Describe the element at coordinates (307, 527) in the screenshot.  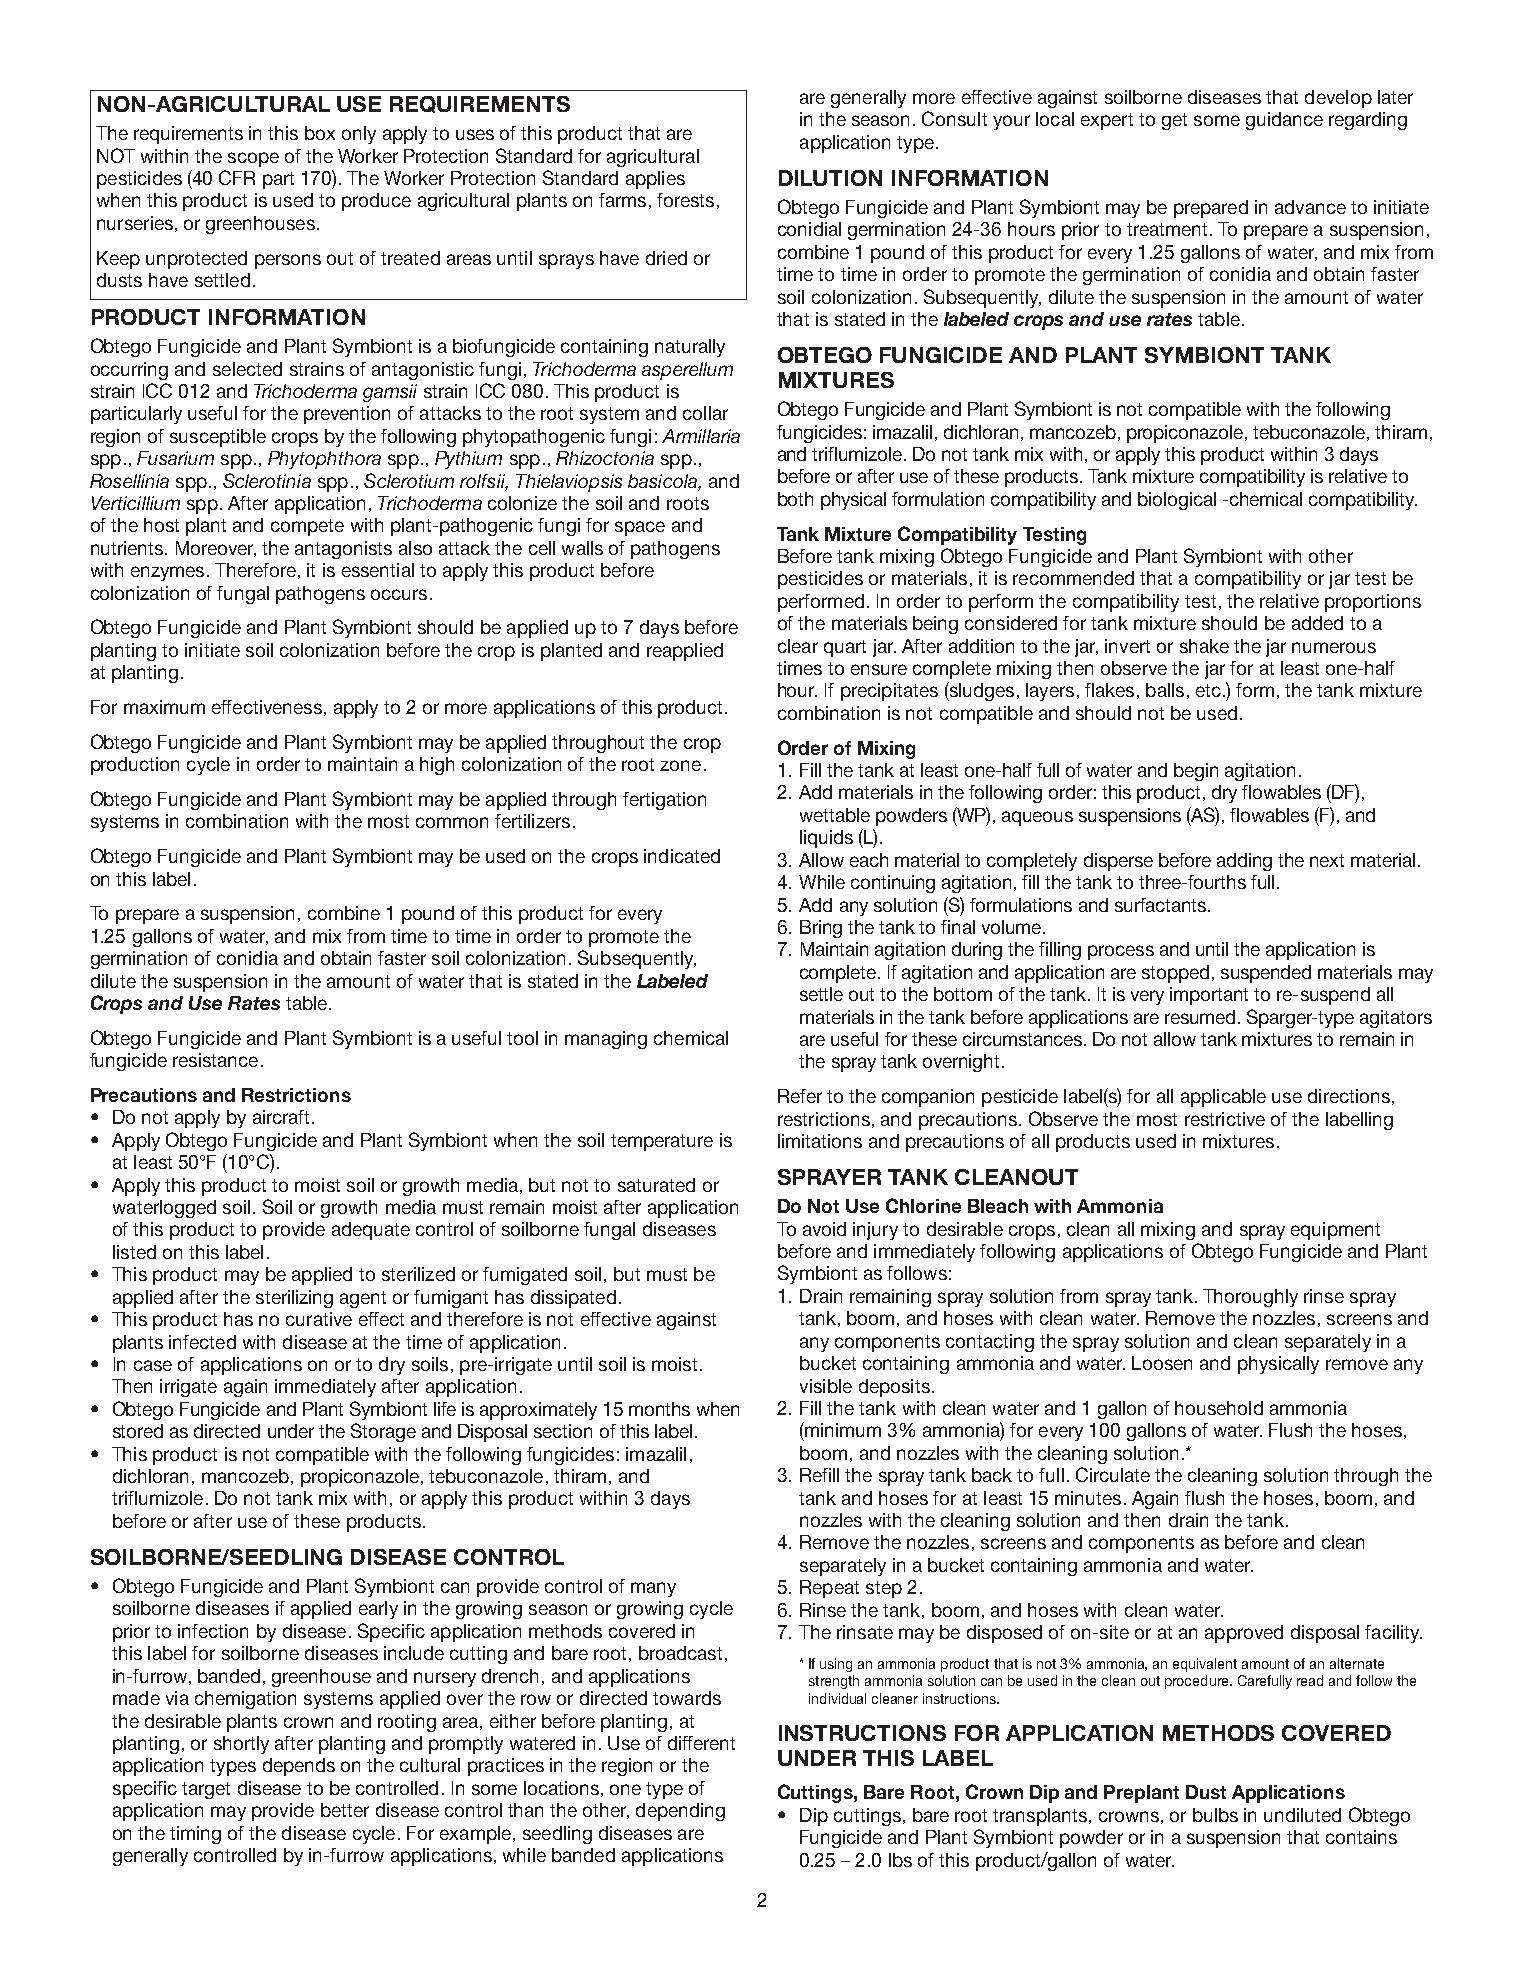
I see `compete` at that location.
